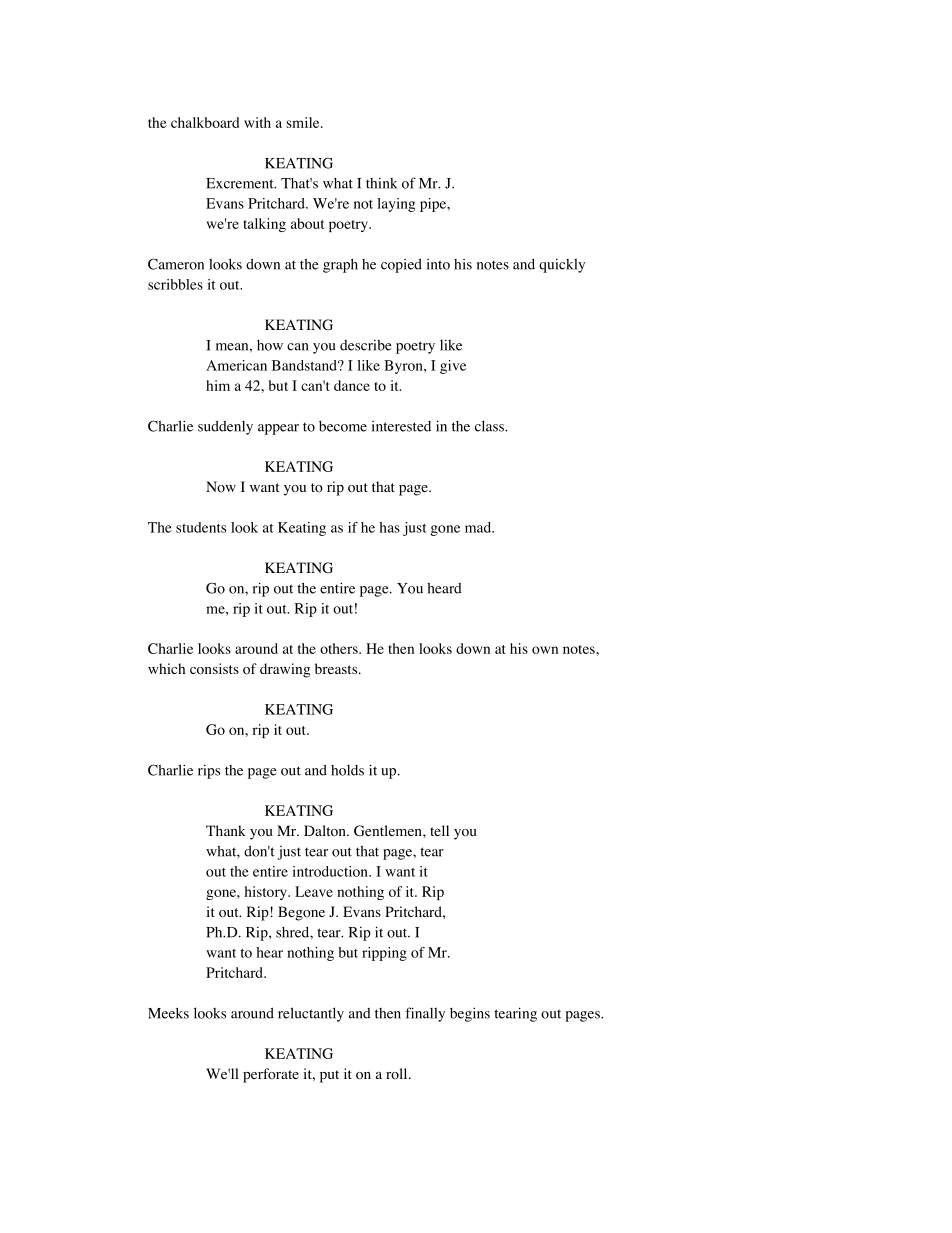 The width and height of the screenshot is (952, 1233). What do you see at coordinates (562, 265) in the screenshot?
I see `quickly` at bounding box center [562, 265].
